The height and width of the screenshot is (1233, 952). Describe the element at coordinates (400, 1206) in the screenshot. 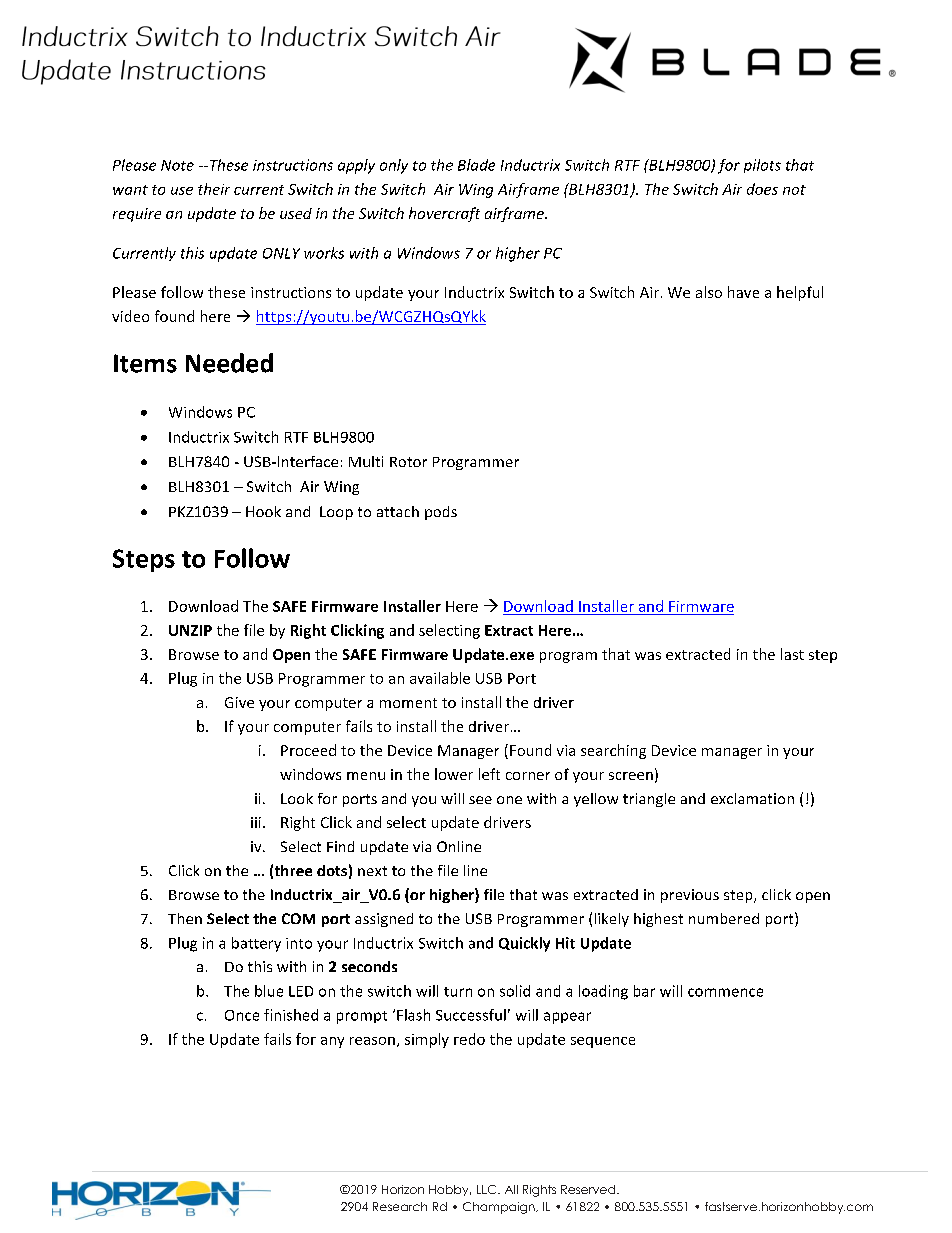

I see `Research` at that location.
